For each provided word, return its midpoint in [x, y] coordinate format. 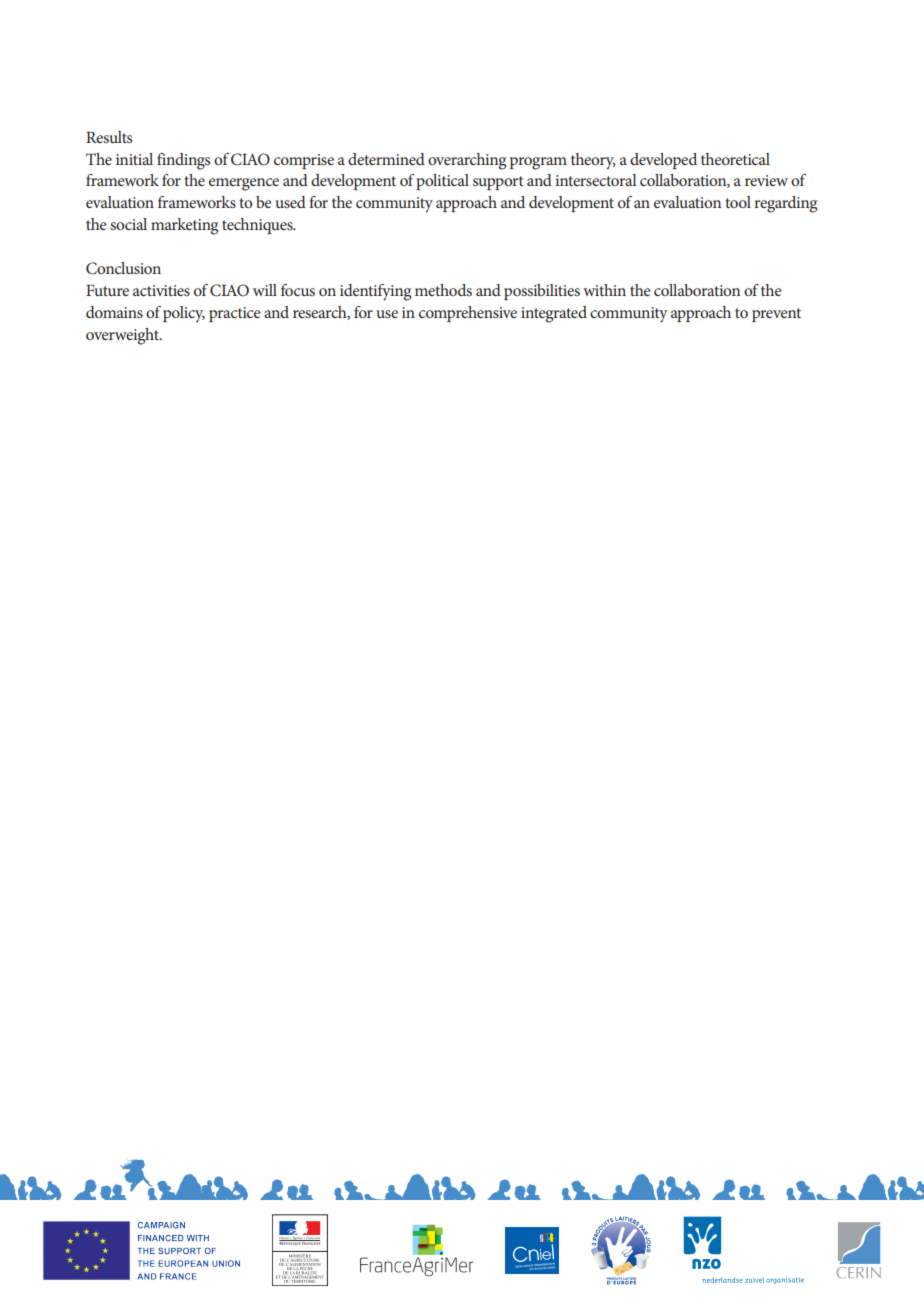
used [291, 202]
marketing [184, 226]
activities [161, 290]
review [766, 180]
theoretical [735, 159]
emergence [244, 184]
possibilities [542, 292]
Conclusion [123, 268]
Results [109, 137]
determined [386, 159]
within [604, 290]
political [442, 182]
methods [443, 290]
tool [738, 202]
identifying [375, 292]
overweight [123, 336]
